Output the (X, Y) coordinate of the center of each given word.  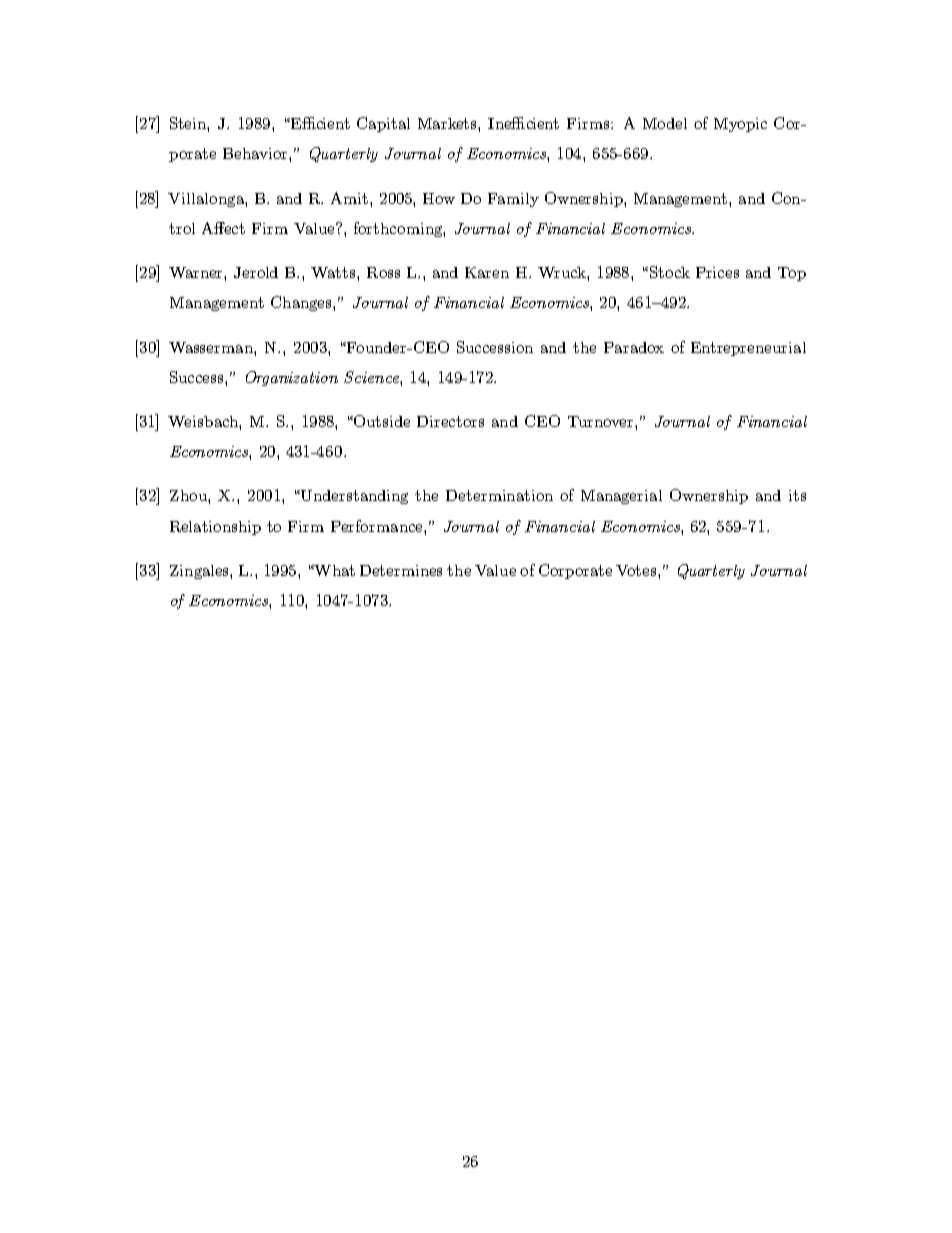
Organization (292, 378)
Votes (637, 570)
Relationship (215, 528)
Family (513, 200)
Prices (717, 272)
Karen (487, 272)
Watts (334, 272)
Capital (383, 124)
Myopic (740, 125)
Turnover (602, 421)
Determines (401, 570)
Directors (450, 421)
